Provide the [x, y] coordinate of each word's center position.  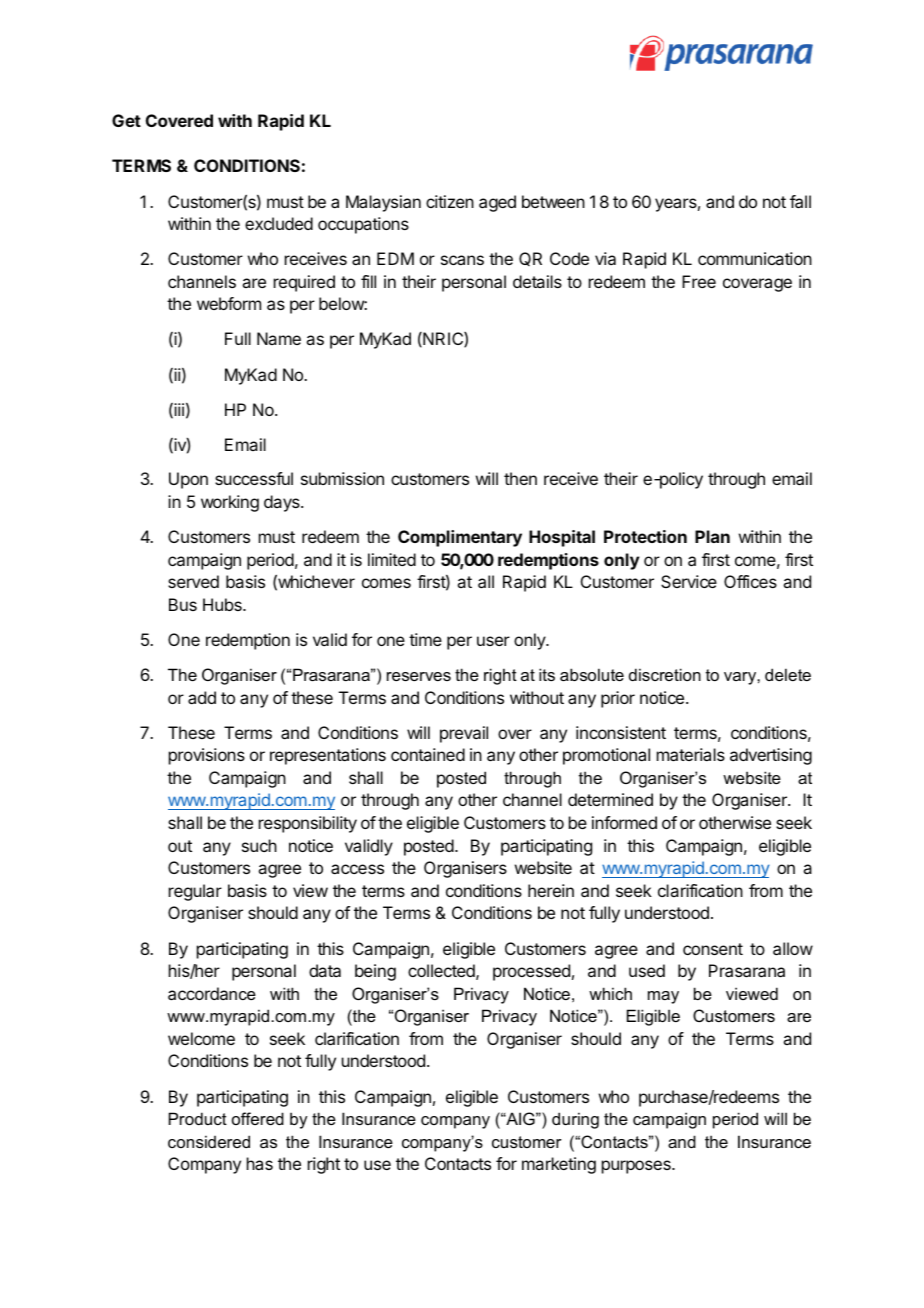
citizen [450, 201]
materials [691, 754]
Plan [712, 536]
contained [428, 754]
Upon [188, 480]
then [520, 478]
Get [126, 120]
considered [209, 1141]
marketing [559, 1165]
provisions [207, 756]
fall [800, 201]
